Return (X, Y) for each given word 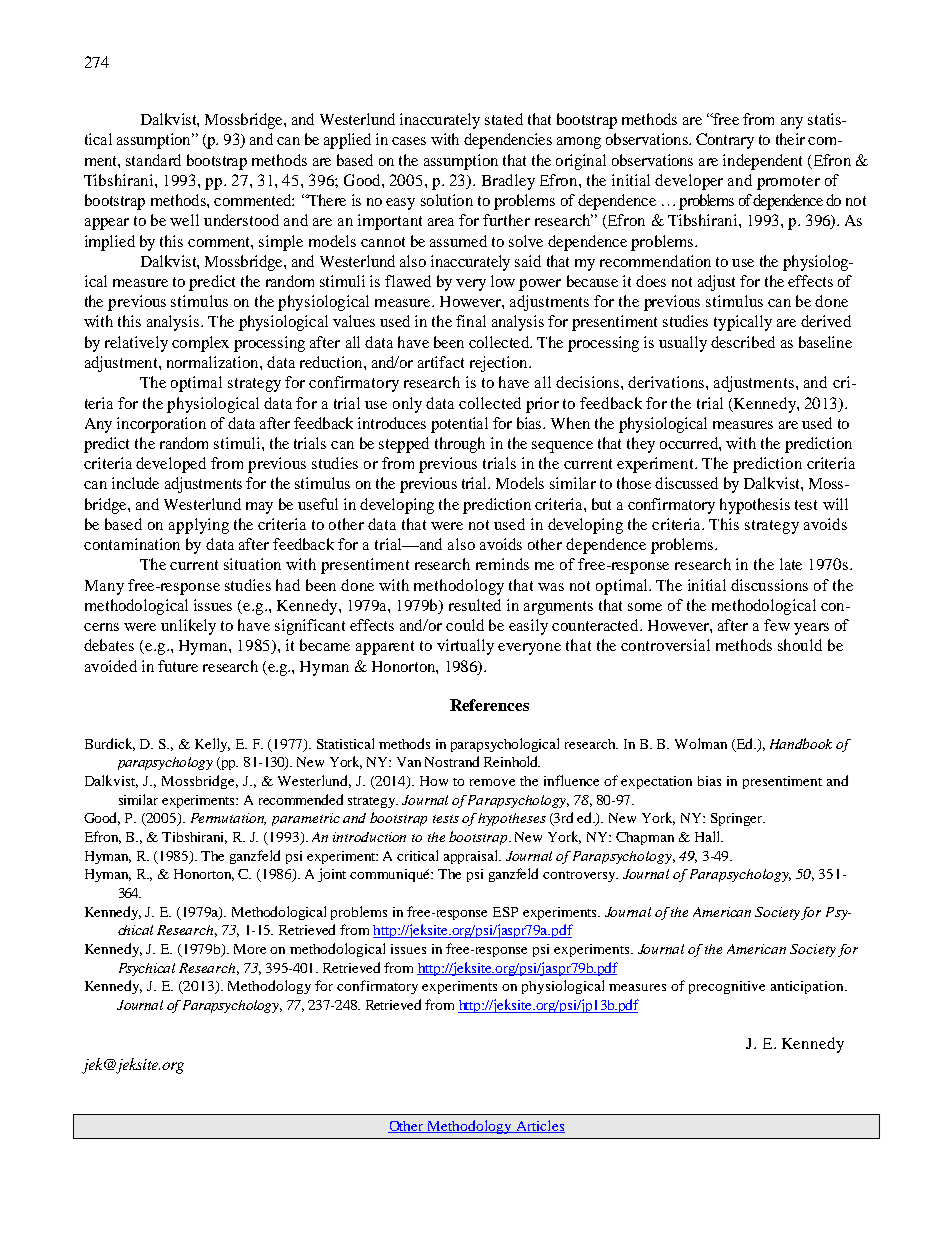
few (777, 625)
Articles (539, 1126)
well (184, 220)
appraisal (472, 857)
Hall (709, 836)
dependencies (508, 141)
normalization (214, 362)
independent (762, 162)
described (743, 342)
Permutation (228, 819)
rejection (500, 364)
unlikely (188, 627)
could (465, 625)
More (250, 949)
